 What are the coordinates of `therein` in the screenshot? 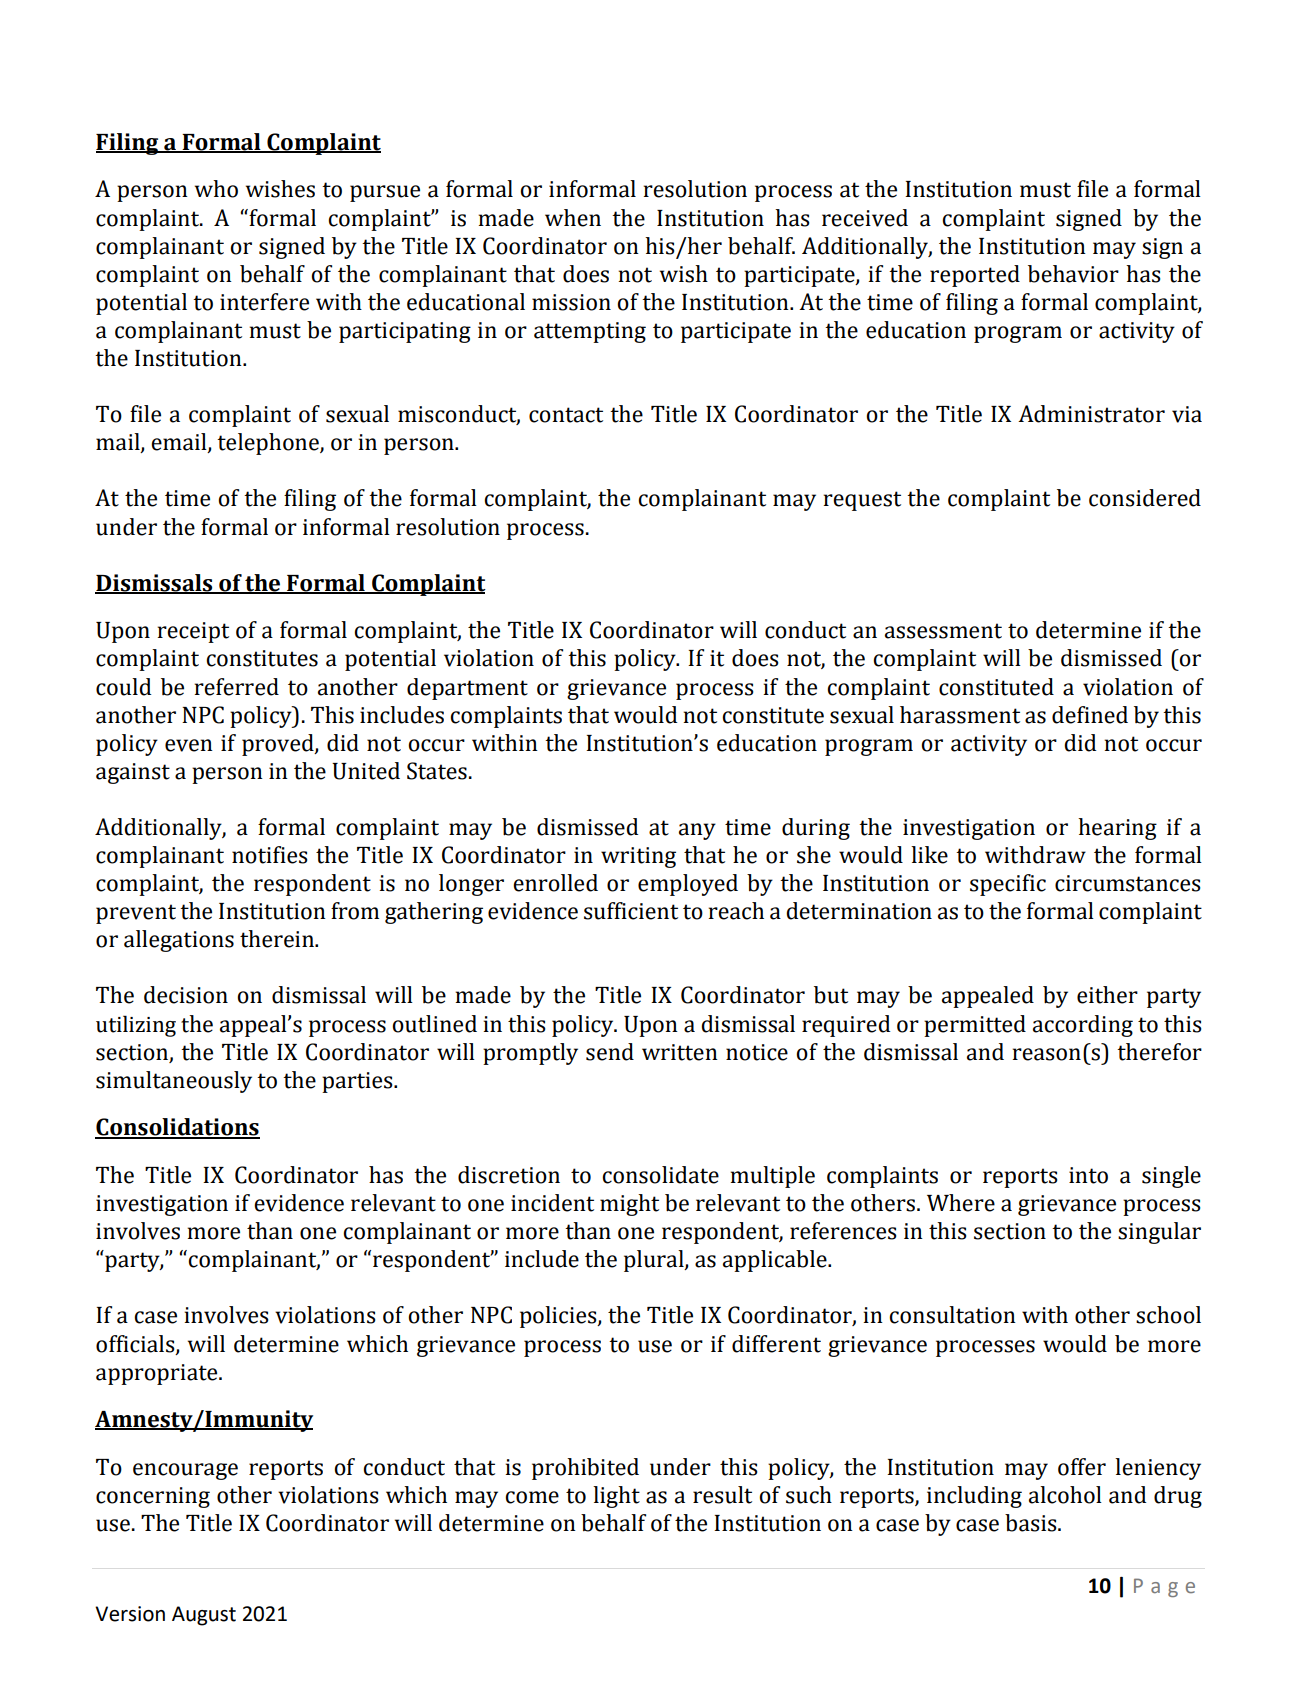 It's located at (278, 939).
